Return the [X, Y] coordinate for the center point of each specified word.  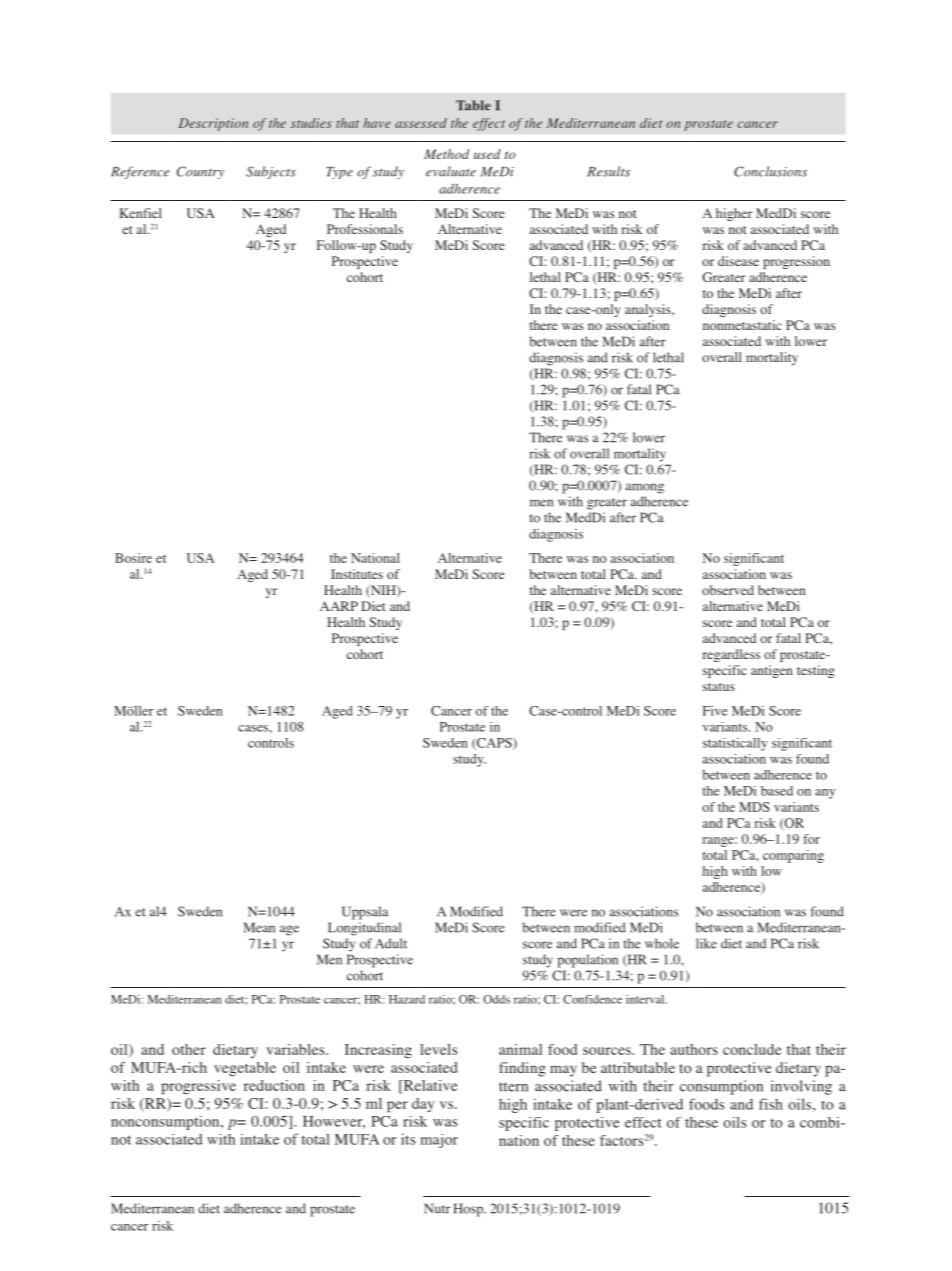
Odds [496, 999]
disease [738, 261]
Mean [259, 927]
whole [662, 943]
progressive [198, 1087]
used [487, 154]
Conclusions [770, 171]
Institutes [357, 574]
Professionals [365, 229]
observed [728, 590]
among [645, 488]
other [189, 1049]
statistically [735, 744]
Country [200, 172]
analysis [649, 310]
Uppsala [365, 913]
